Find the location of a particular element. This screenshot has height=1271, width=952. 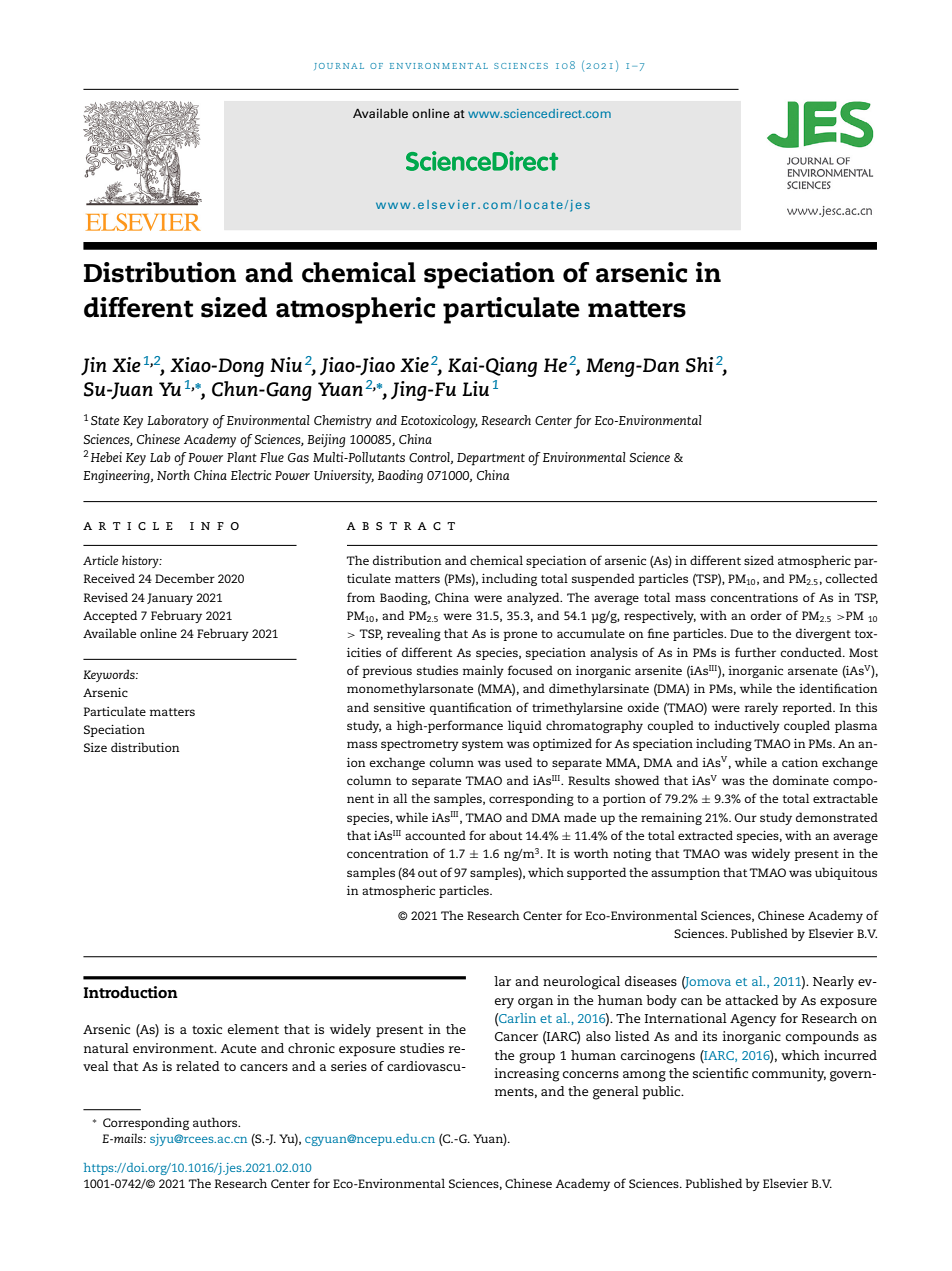

order is located at coordinates (766, 615).
